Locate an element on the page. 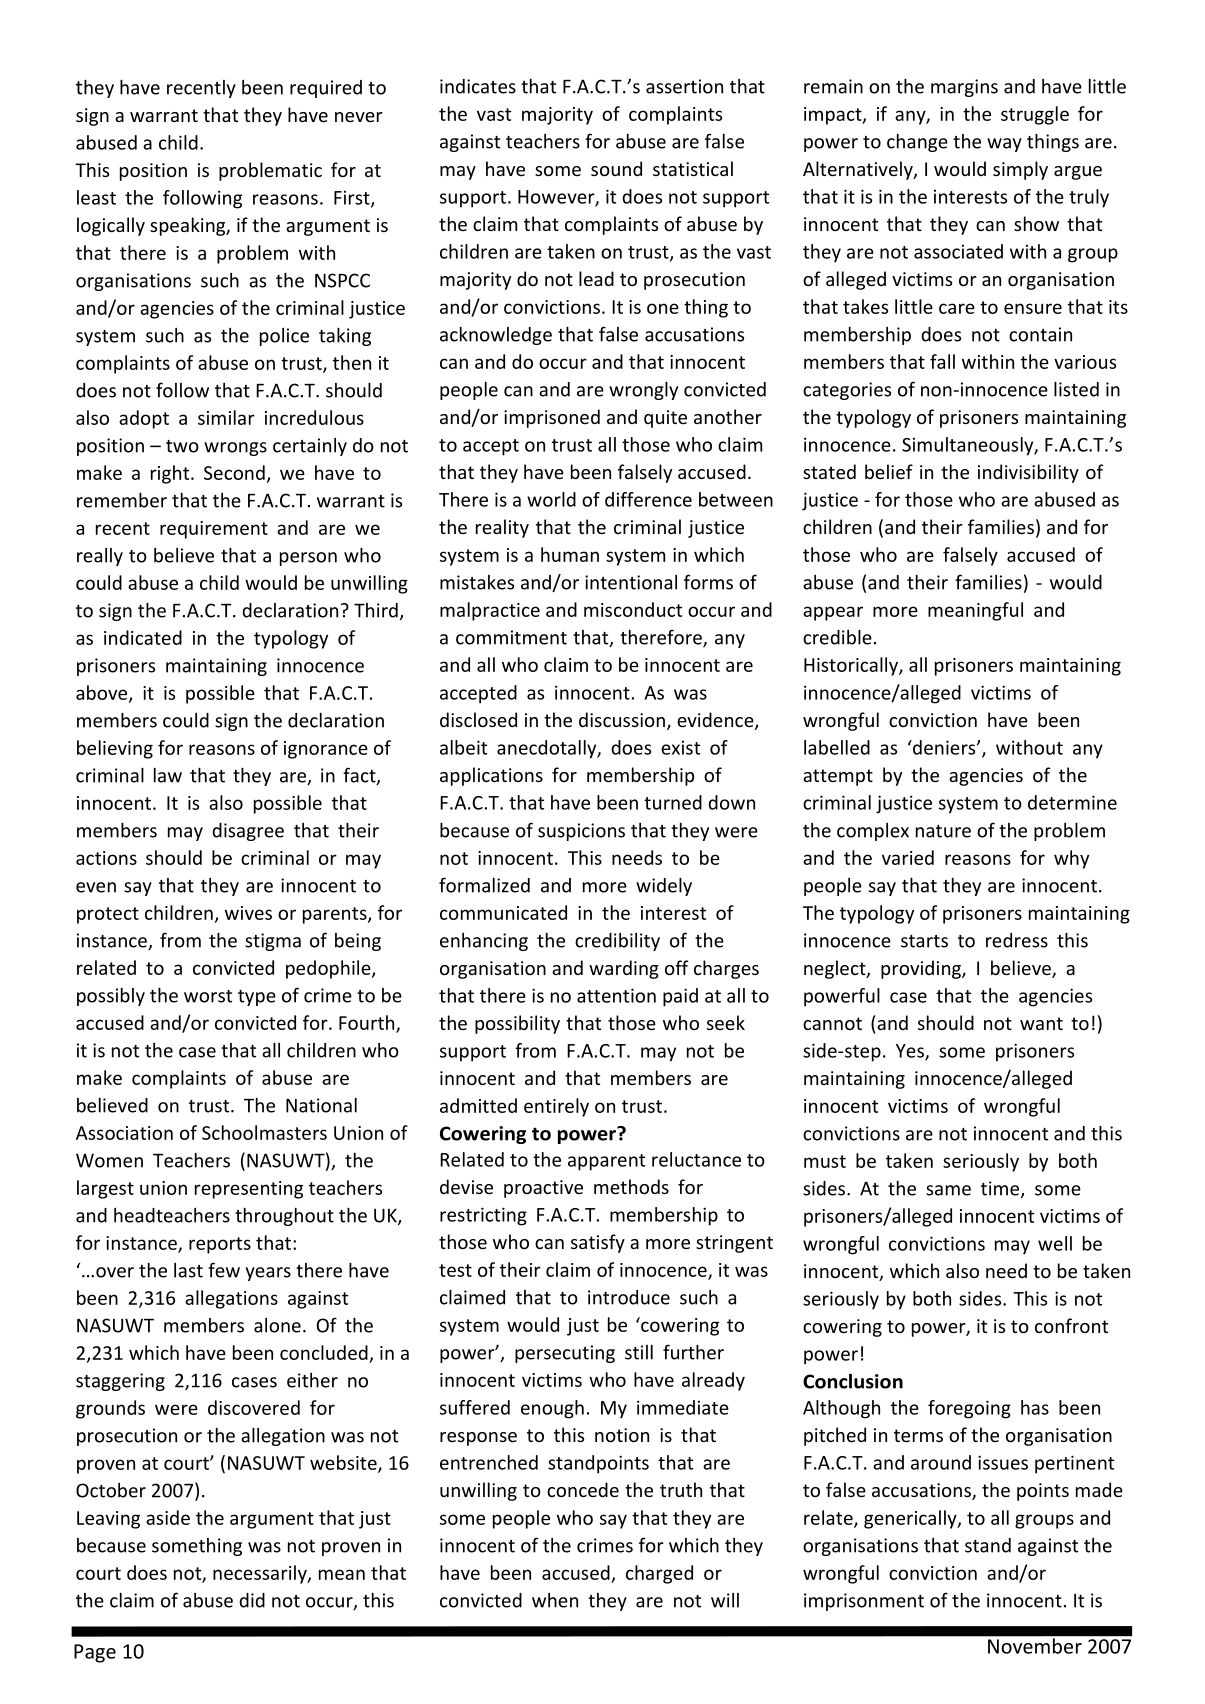 Image resolution: width=1205 pixels, height=1704 pixels. indivisibility is located at coordinates (1028, 473).
